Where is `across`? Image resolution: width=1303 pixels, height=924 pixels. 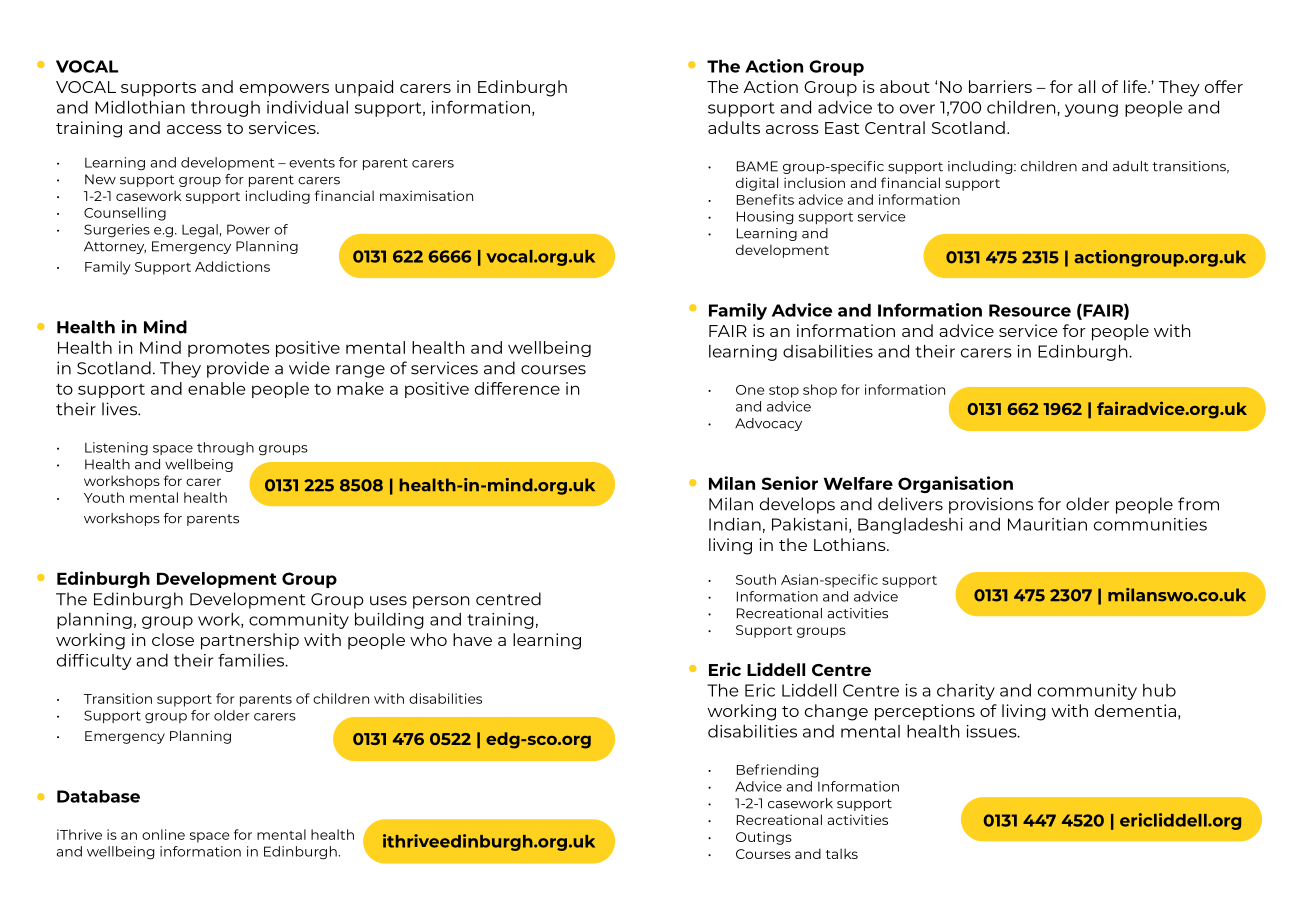
across is located at coordinates (792, 129).
